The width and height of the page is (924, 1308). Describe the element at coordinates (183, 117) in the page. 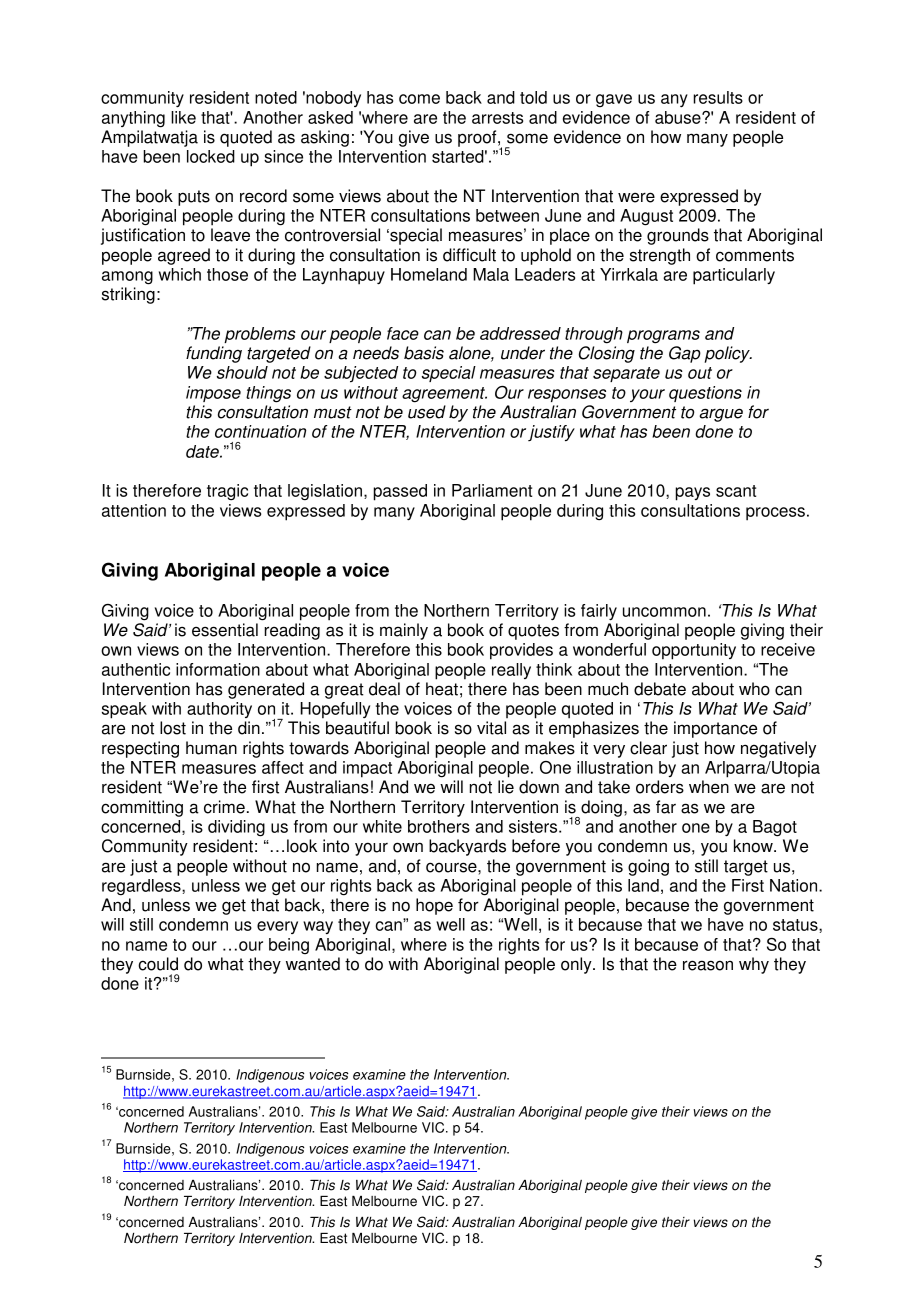

I see `like` at that location.
